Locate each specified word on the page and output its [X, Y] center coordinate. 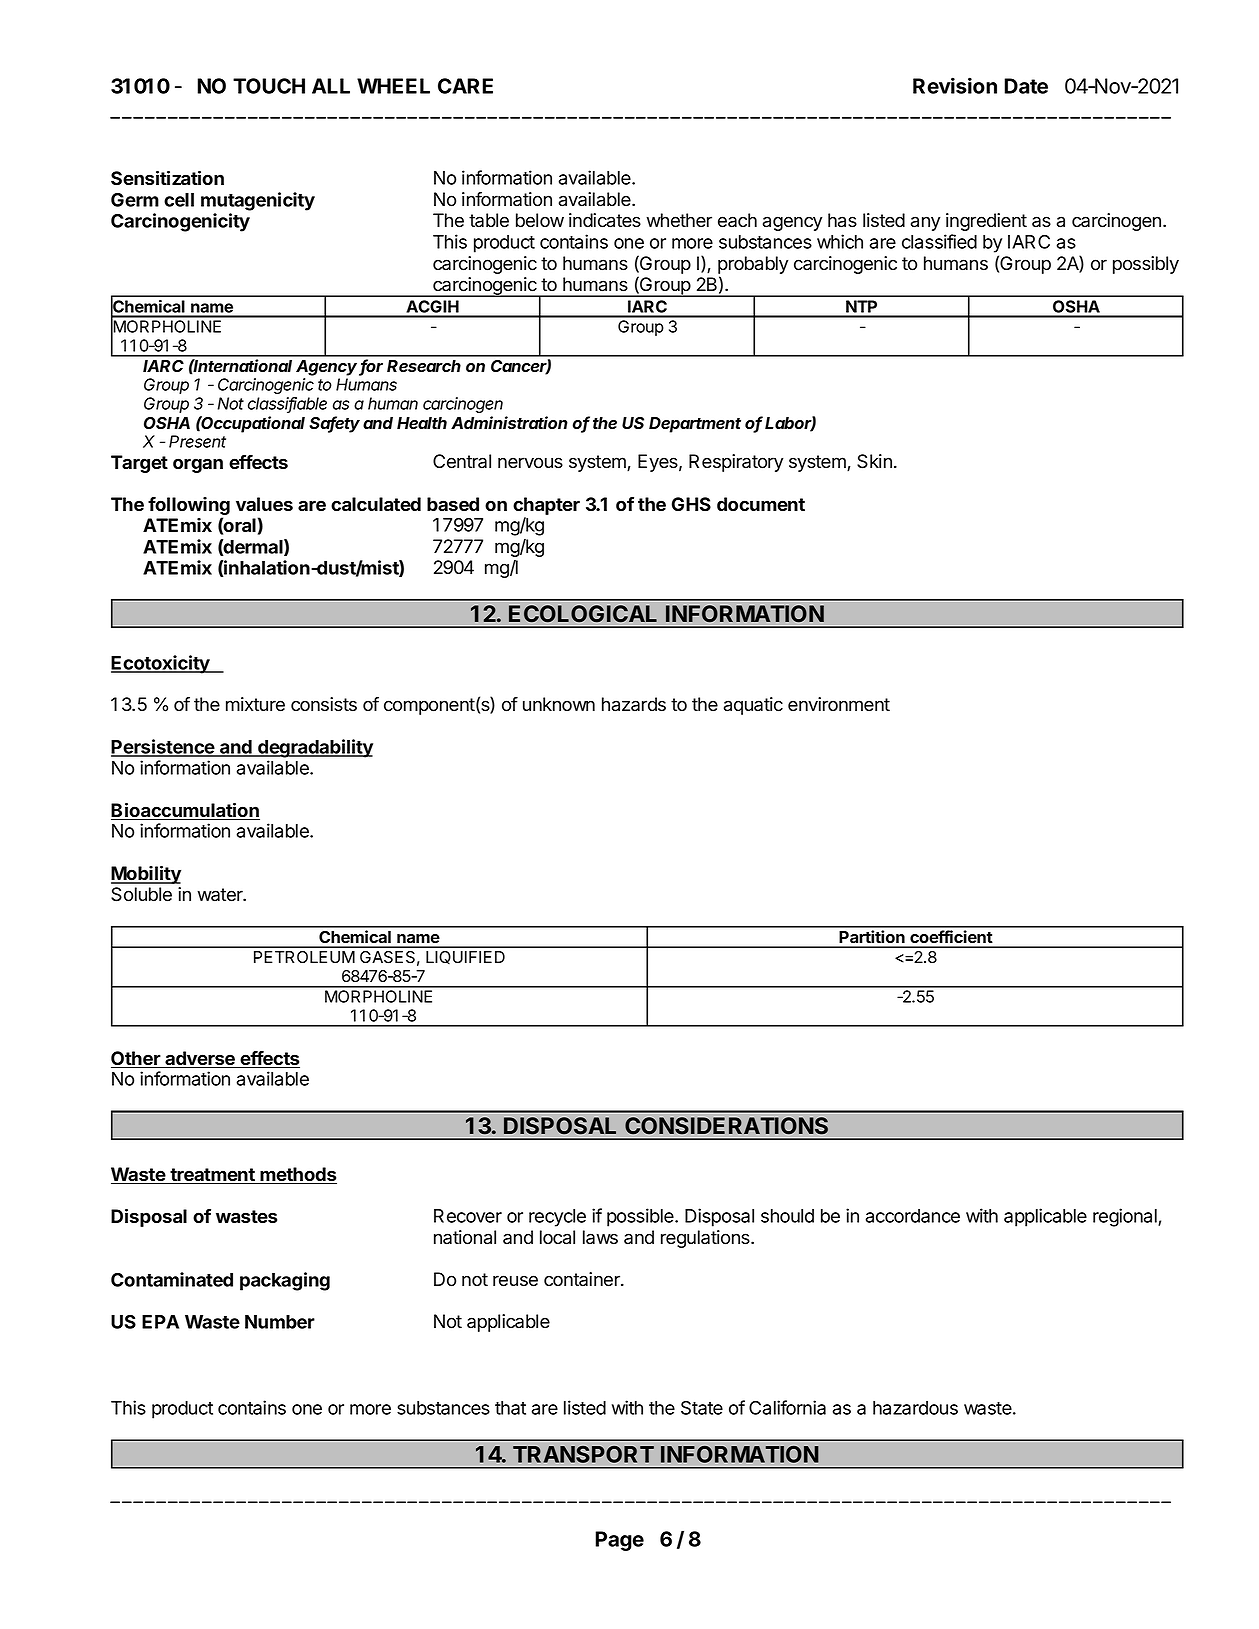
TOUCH [269, 86]
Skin [874, 461]
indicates [605, 220]
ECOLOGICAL [583, 614]
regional [1126, 1217]
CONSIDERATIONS [726, 1126]
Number [280, 1322]
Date [1026, 86]
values [264, 504]
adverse [200, 1059]
